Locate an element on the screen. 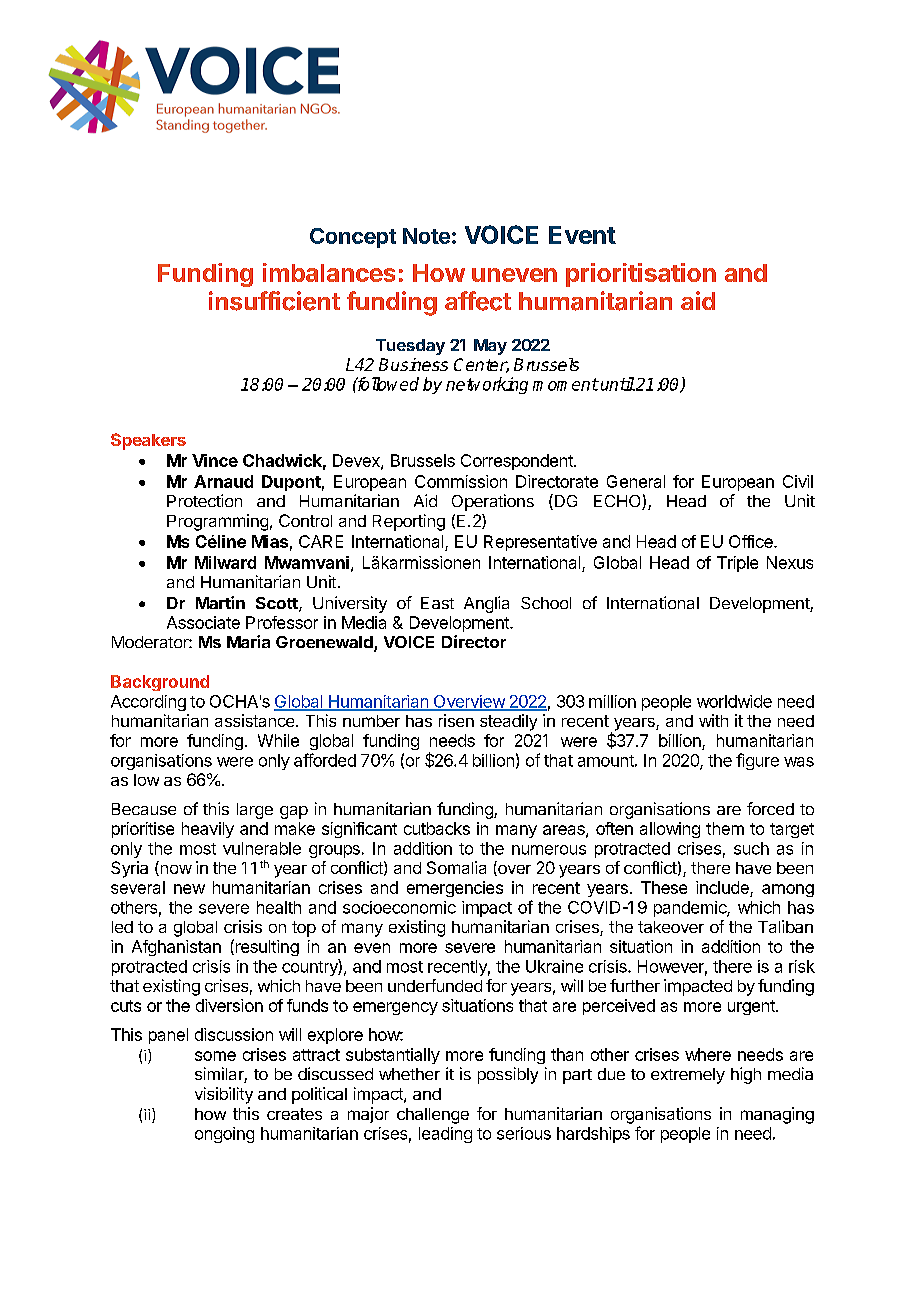  now is located at coordinates (175, 870).
